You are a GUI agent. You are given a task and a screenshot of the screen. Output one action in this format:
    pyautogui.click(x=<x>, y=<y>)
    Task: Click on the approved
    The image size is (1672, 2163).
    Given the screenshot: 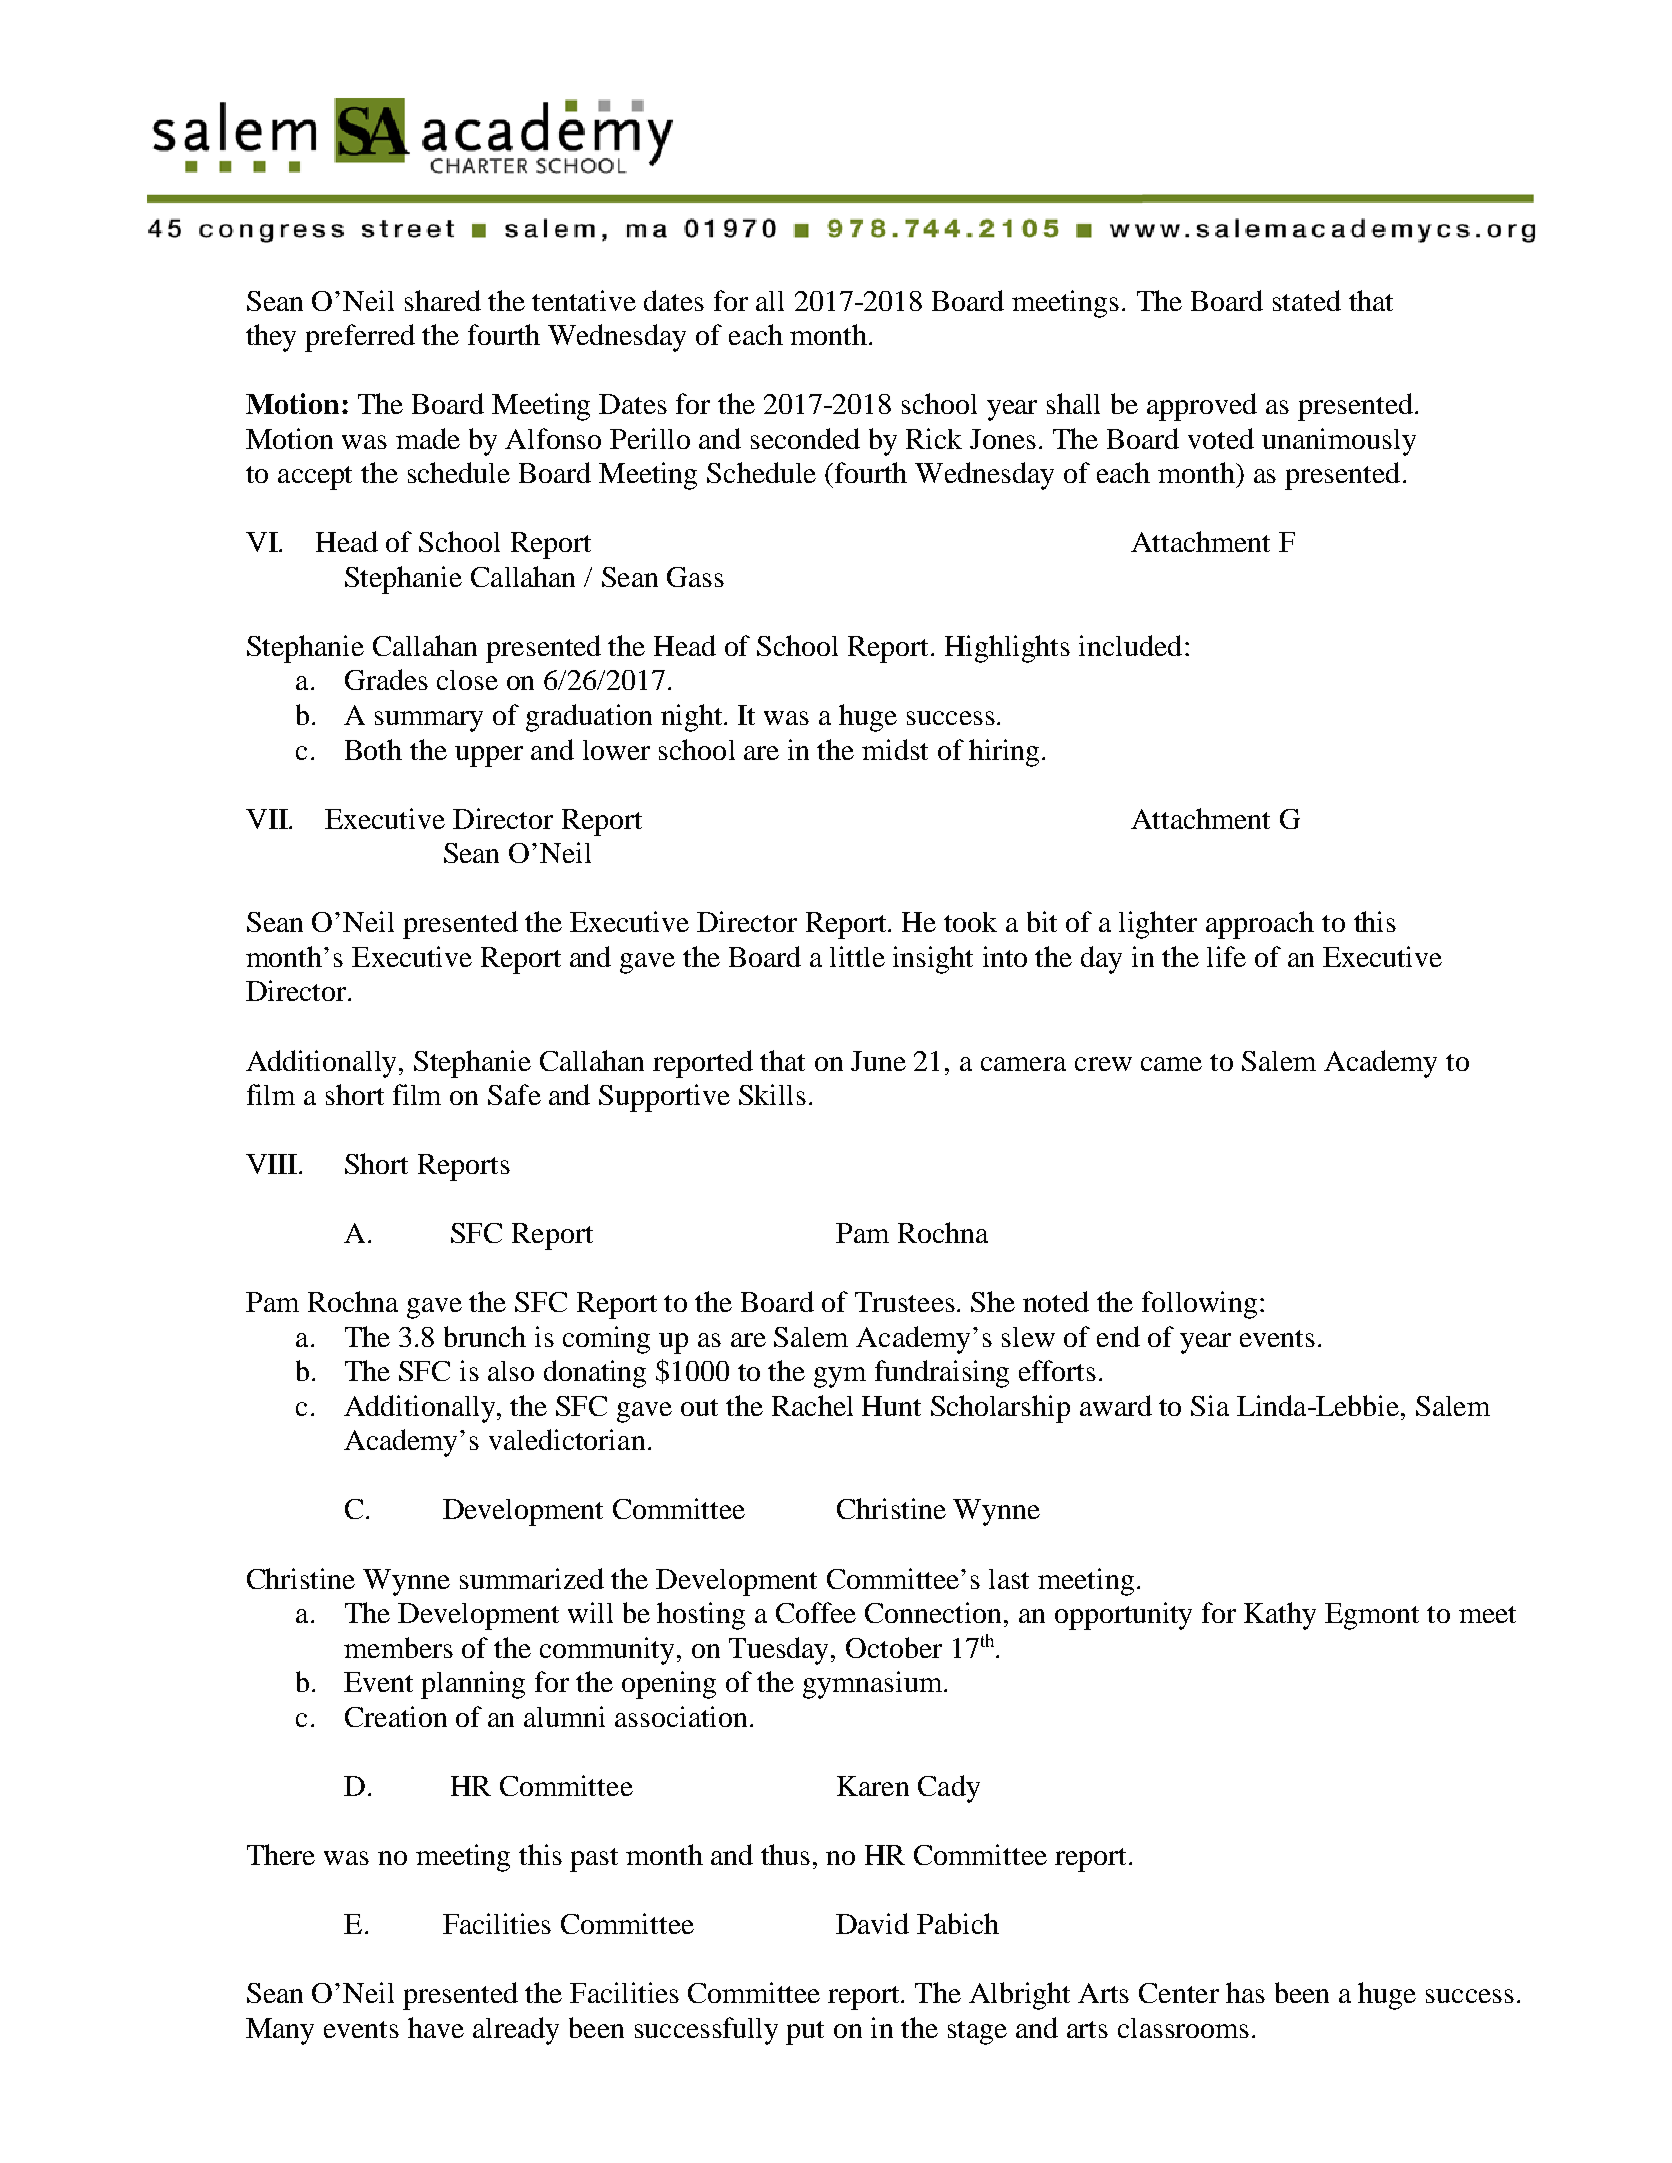 What is the action you would take?
    pyautogui.click(x=1202, y=407)
